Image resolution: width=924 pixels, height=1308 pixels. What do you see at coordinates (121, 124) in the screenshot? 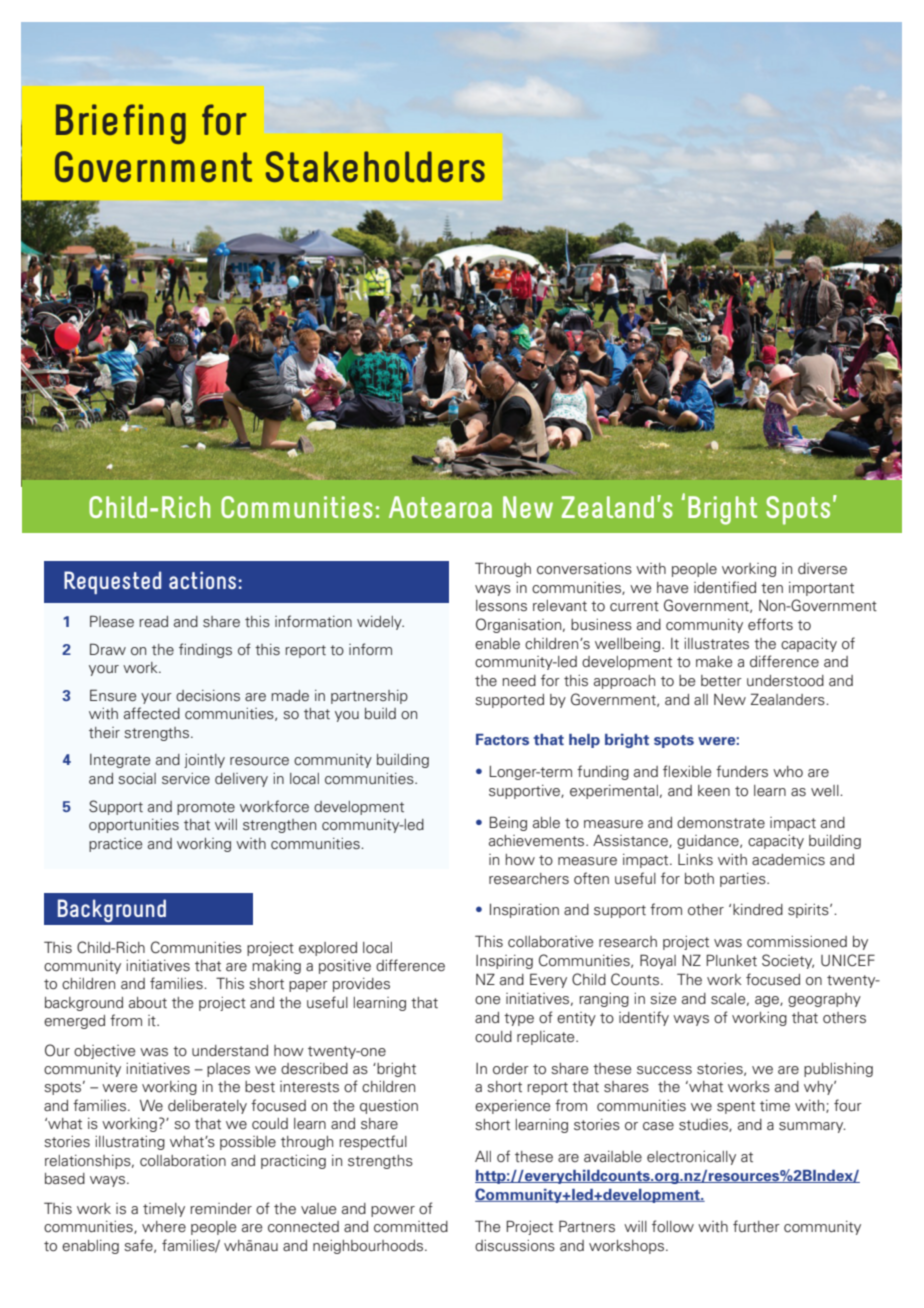
I see `Briefing` at bounding box center [121, 124].
